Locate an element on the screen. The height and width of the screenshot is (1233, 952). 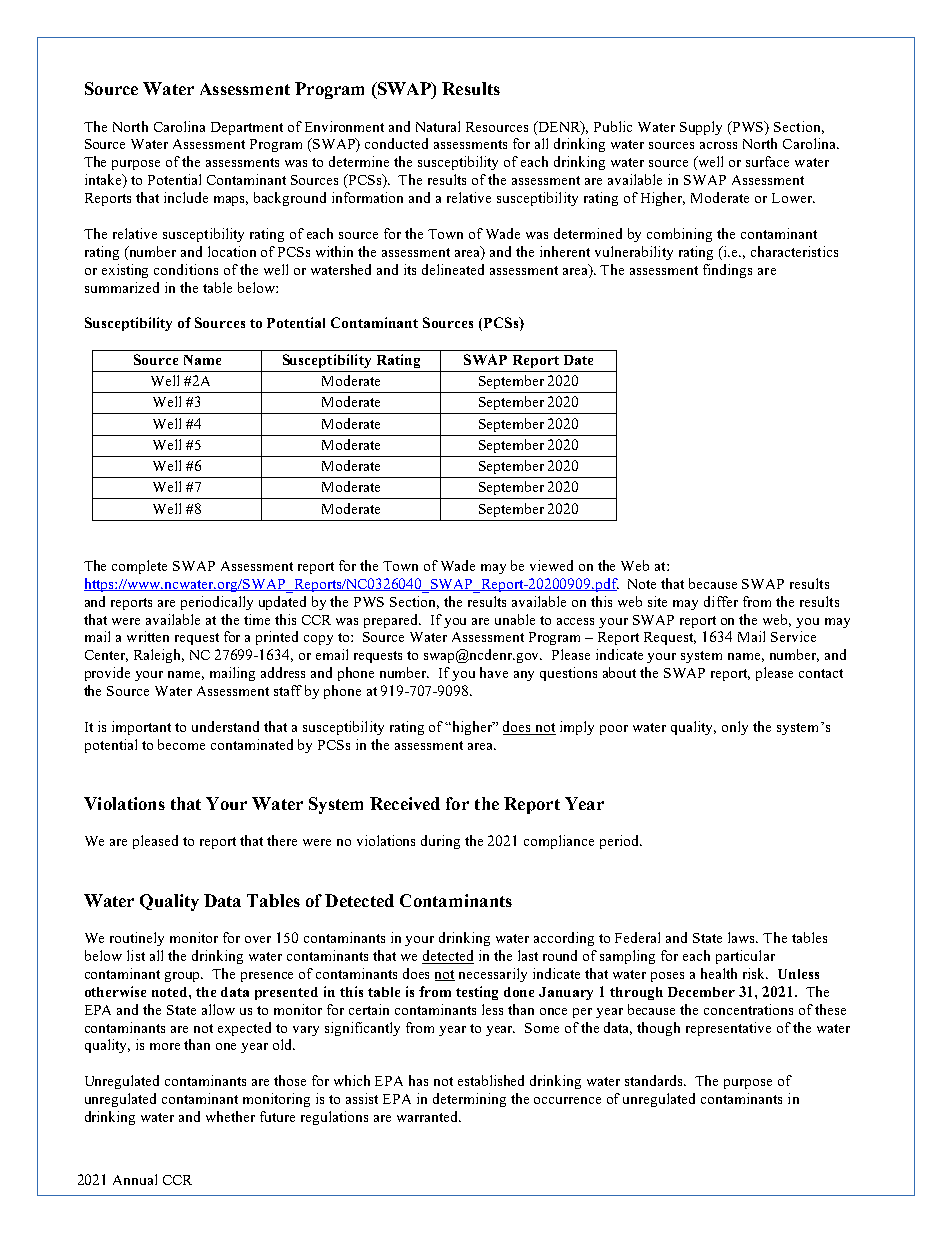
summarized is located at coordinates (122, 287).
